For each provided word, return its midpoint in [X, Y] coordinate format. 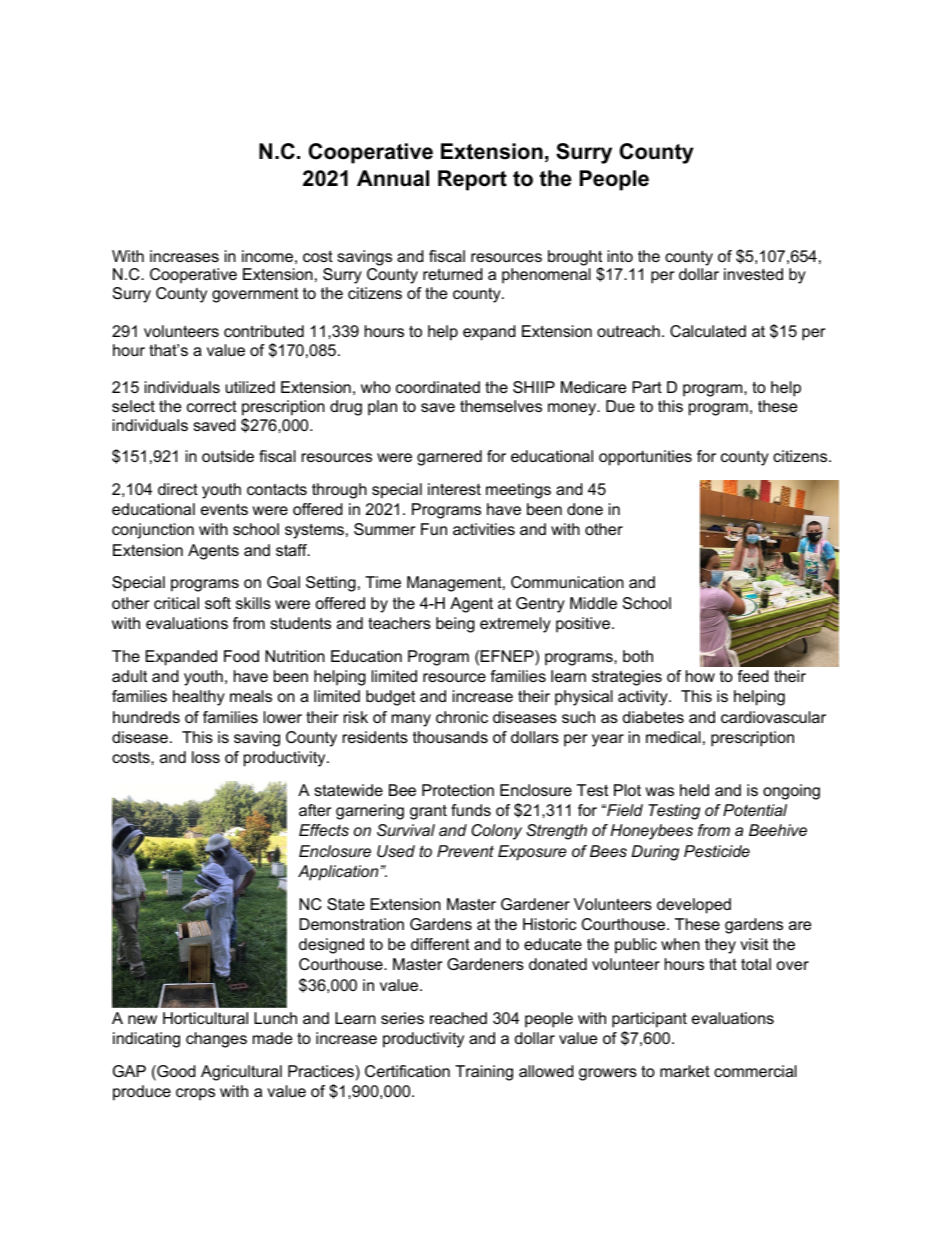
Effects [324, 830]
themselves [501, 406]
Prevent [465, 851]
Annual [393, 178]
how [700, 676]
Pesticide [717, 851]
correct [212, 406]
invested [753, 274]
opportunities [645, 458]
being [455, 625]
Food [241, 656]
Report [472, 180]
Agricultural [241, 1073]
